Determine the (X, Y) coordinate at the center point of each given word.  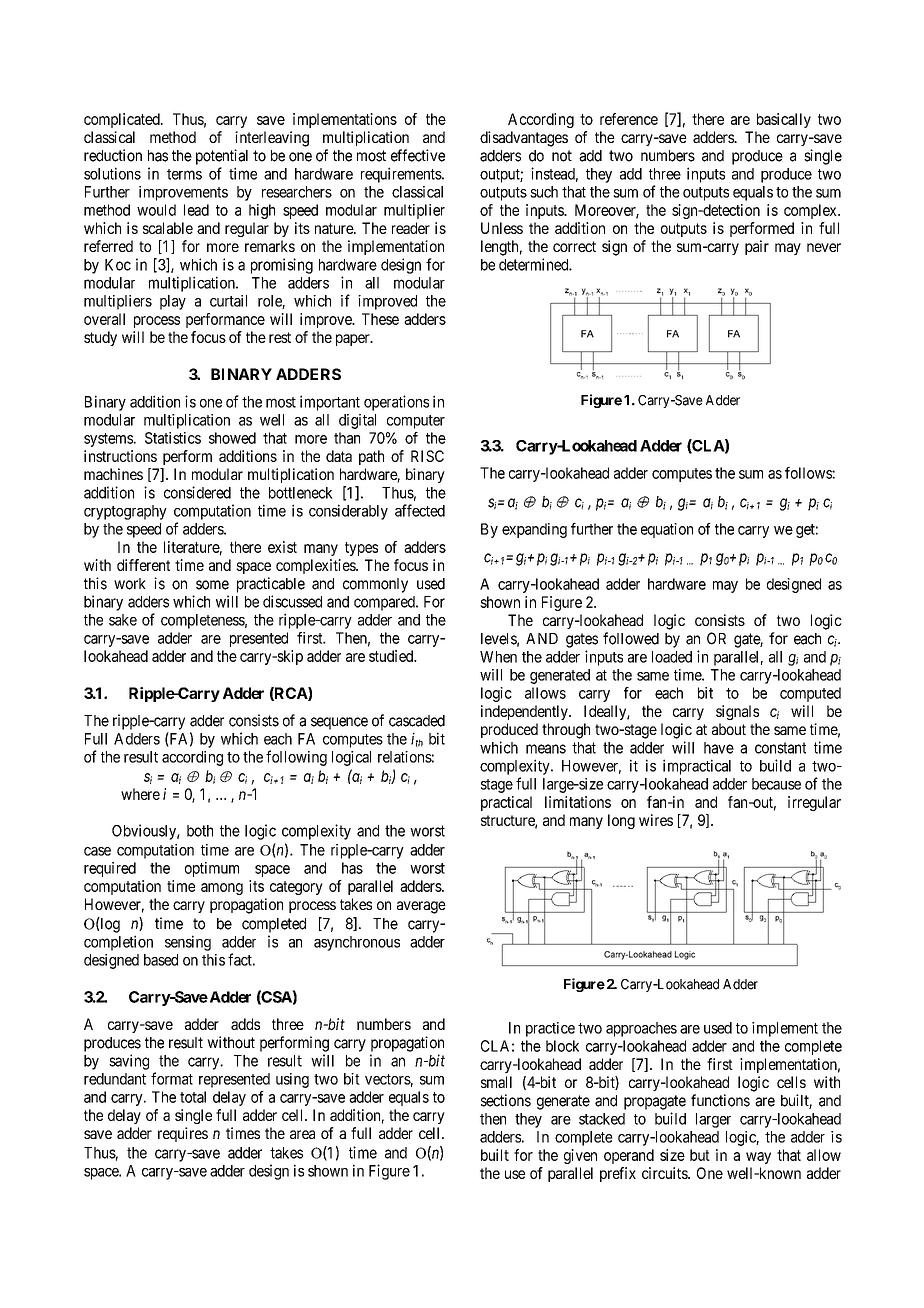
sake (123, 620)
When (498, 657)
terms (184, 174)
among (222, 889)
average (421, 907)
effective (418, 155)
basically (784, 120)
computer (416, 422)
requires (183, 1134)
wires (656, 820)
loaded (672, 657)
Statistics (173, 438)
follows (809, 473)
